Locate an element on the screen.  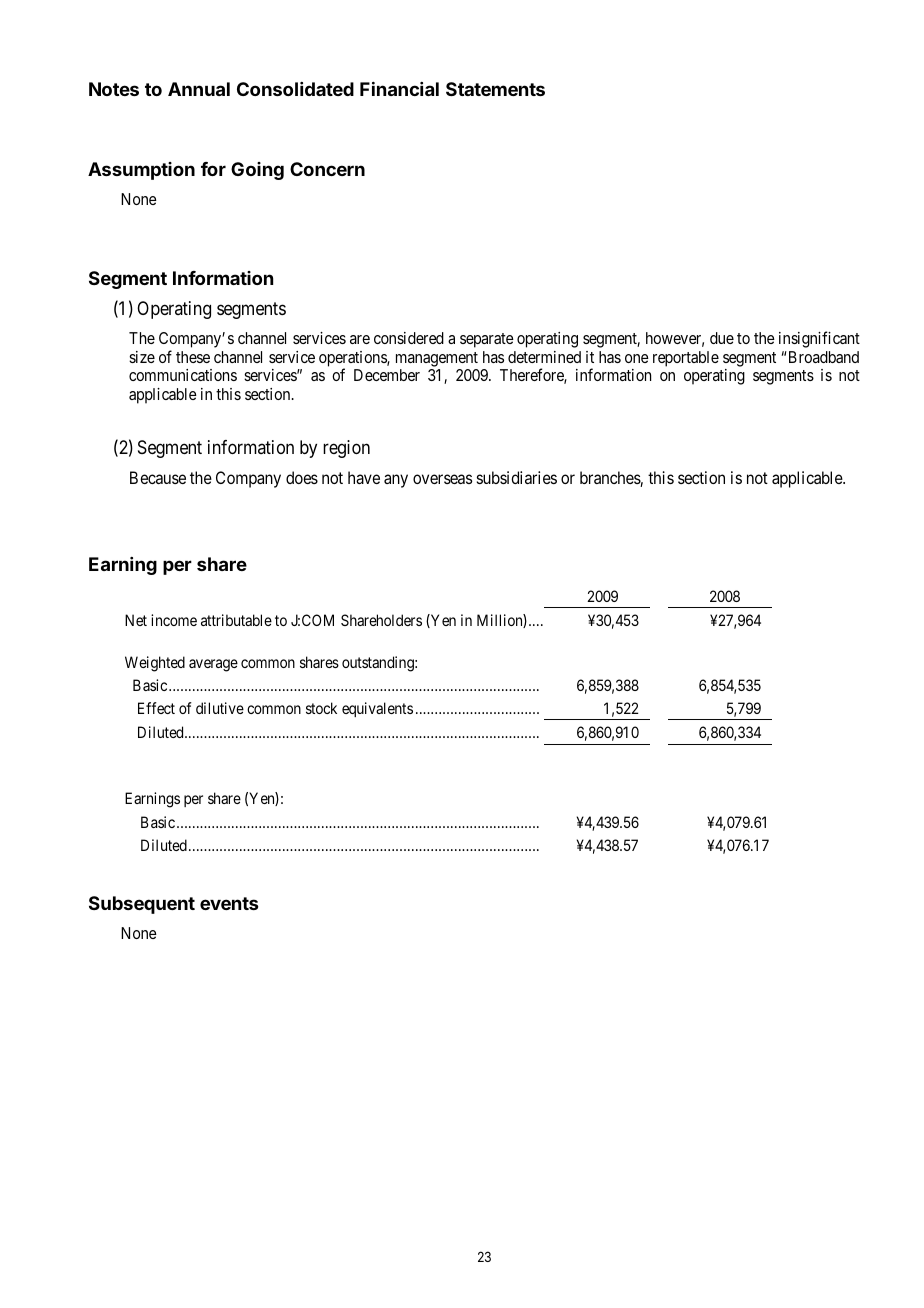
Subsequent is located at coordinates (142, 905).
